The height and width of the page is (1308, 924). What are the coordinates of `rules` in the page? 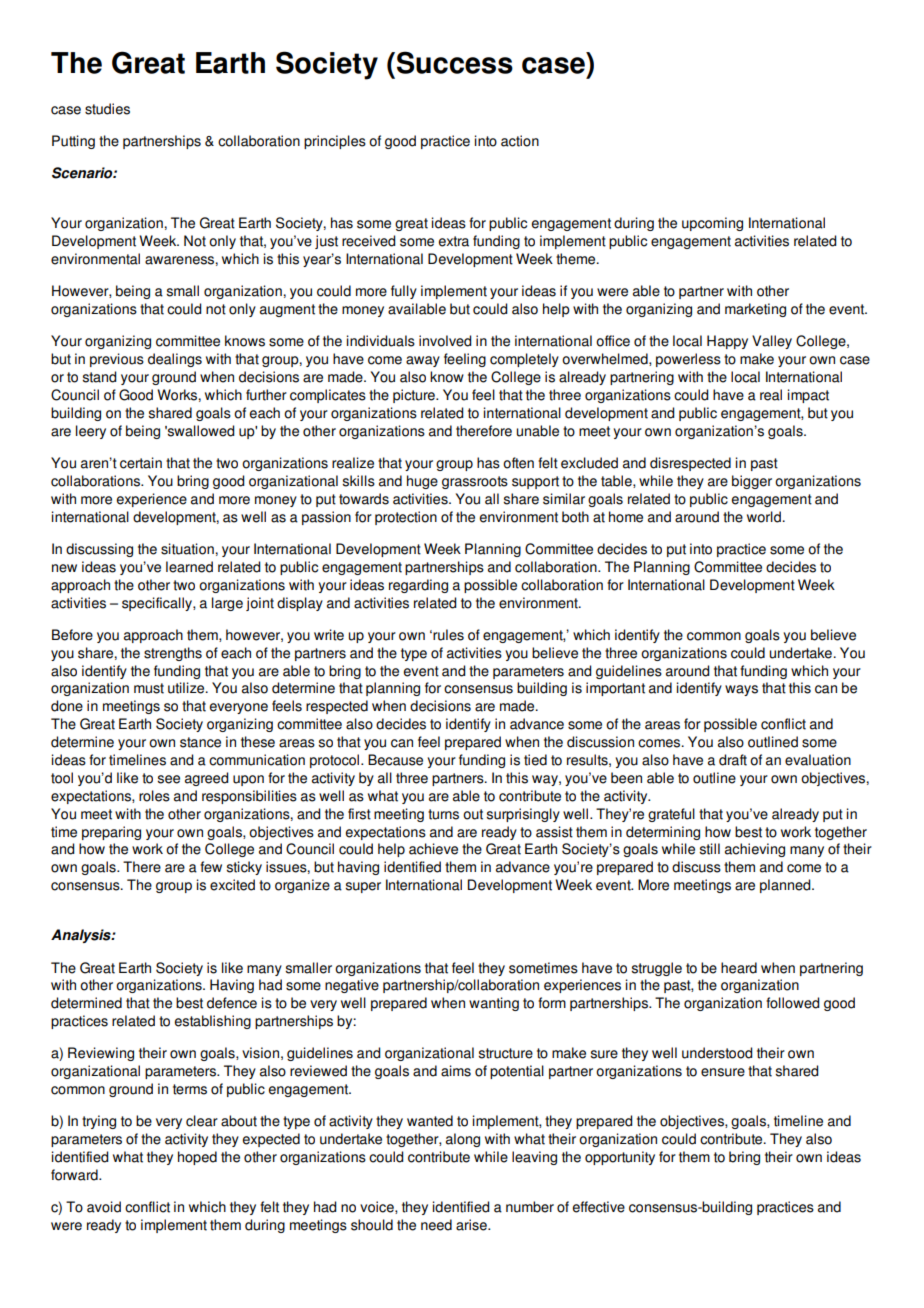 It's located at (448, 635).
